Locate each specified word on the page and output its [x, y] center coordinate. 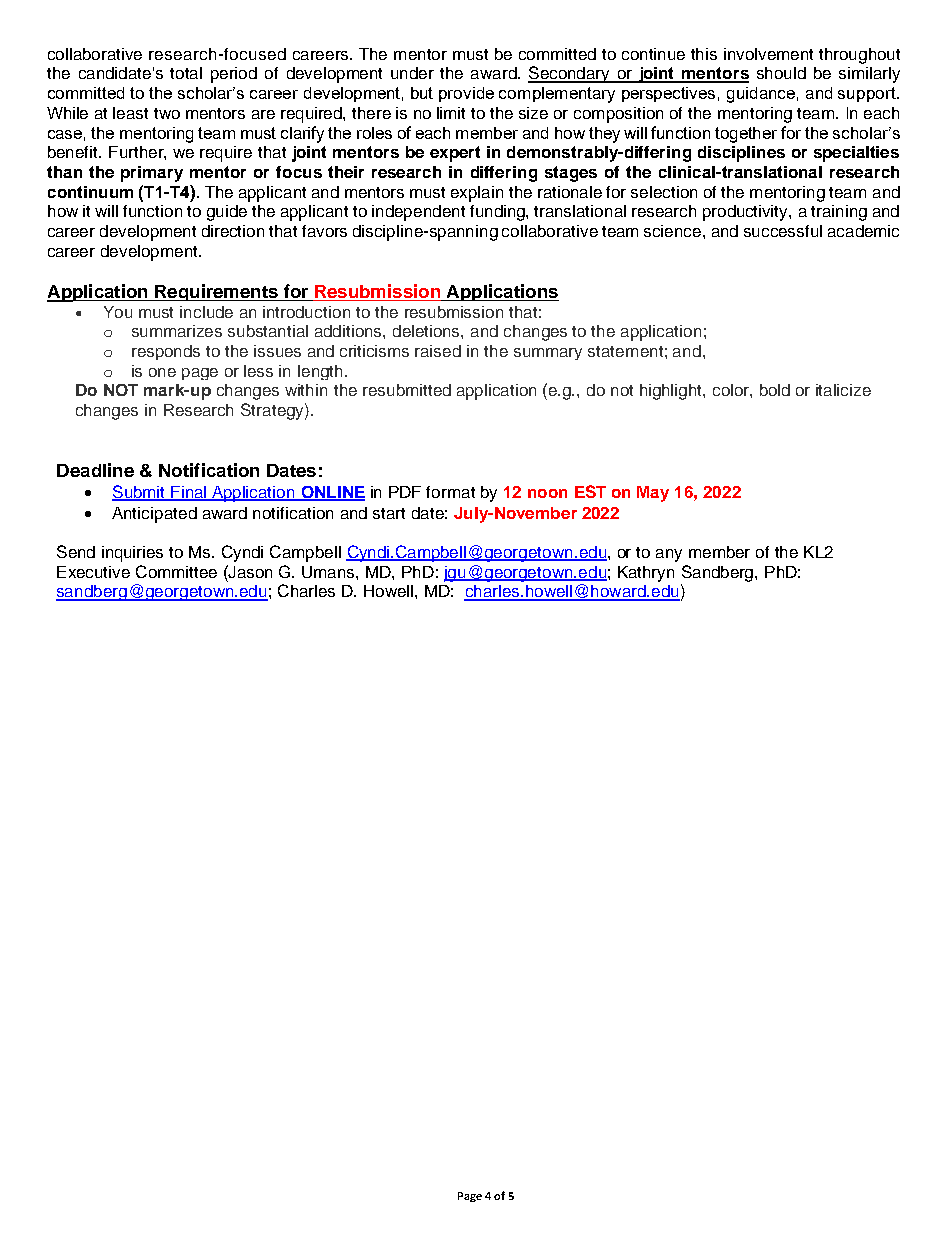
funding [498, 213]
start [389, 513]
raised [438, 351]
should [781, 73]
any [669, 555]
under [412, 73]
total [186, 73]
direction [233, 231]
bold [775, 390]
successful [783, 231]
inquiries [132, 554]
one [162, 372]
